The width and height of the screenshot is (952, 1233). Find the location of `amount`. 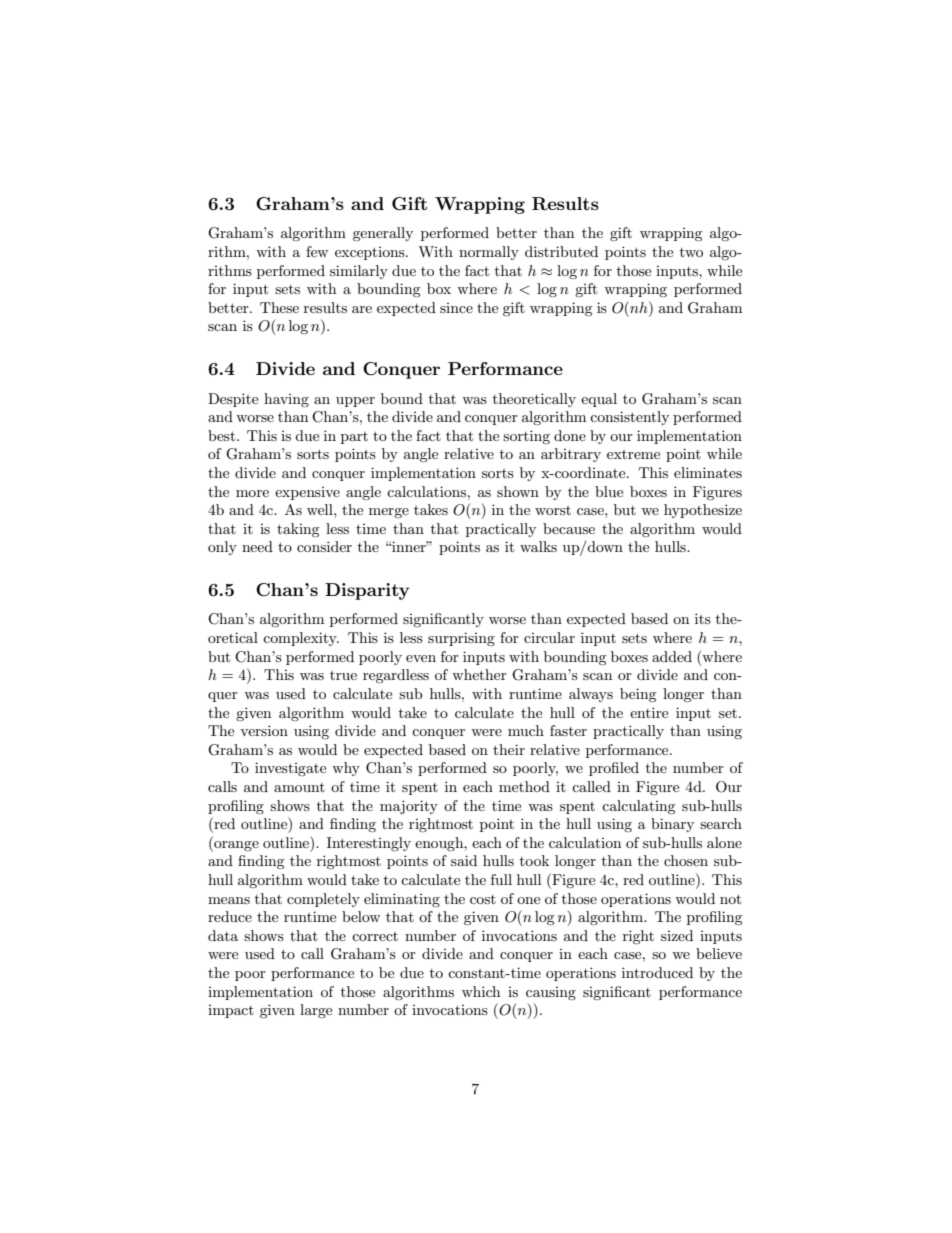

amount is located at coordinates (299, 787).
